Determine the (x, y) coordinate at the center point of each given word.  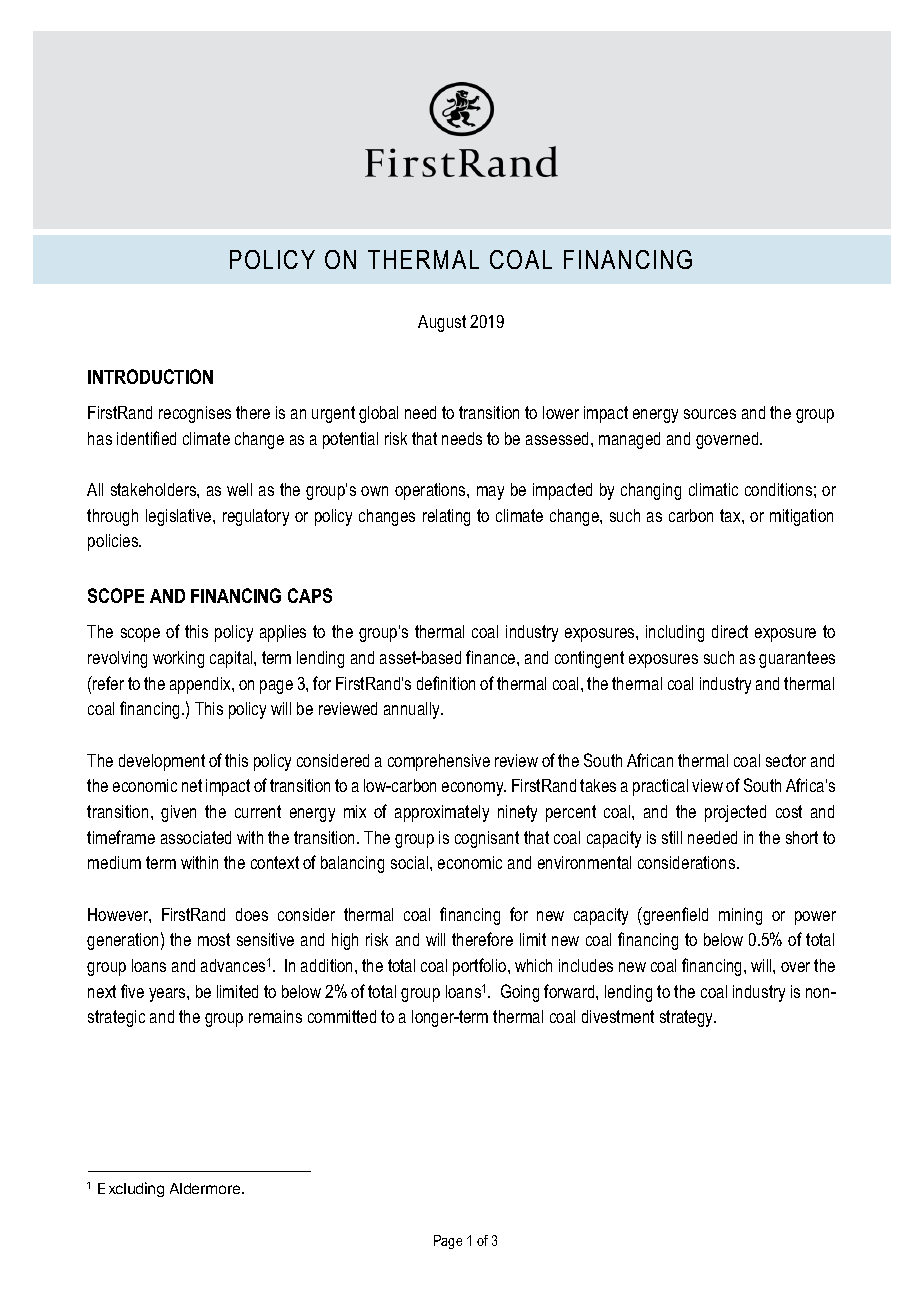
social (411, 862)
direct (730, 631)
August (442, 323)
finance (492, 657)
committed (342, 1016)
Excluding (131, 1189)
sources (710, 414)
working (178, 659)
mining (740, 916)
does (252, 914)
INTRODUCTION (150, 376)
